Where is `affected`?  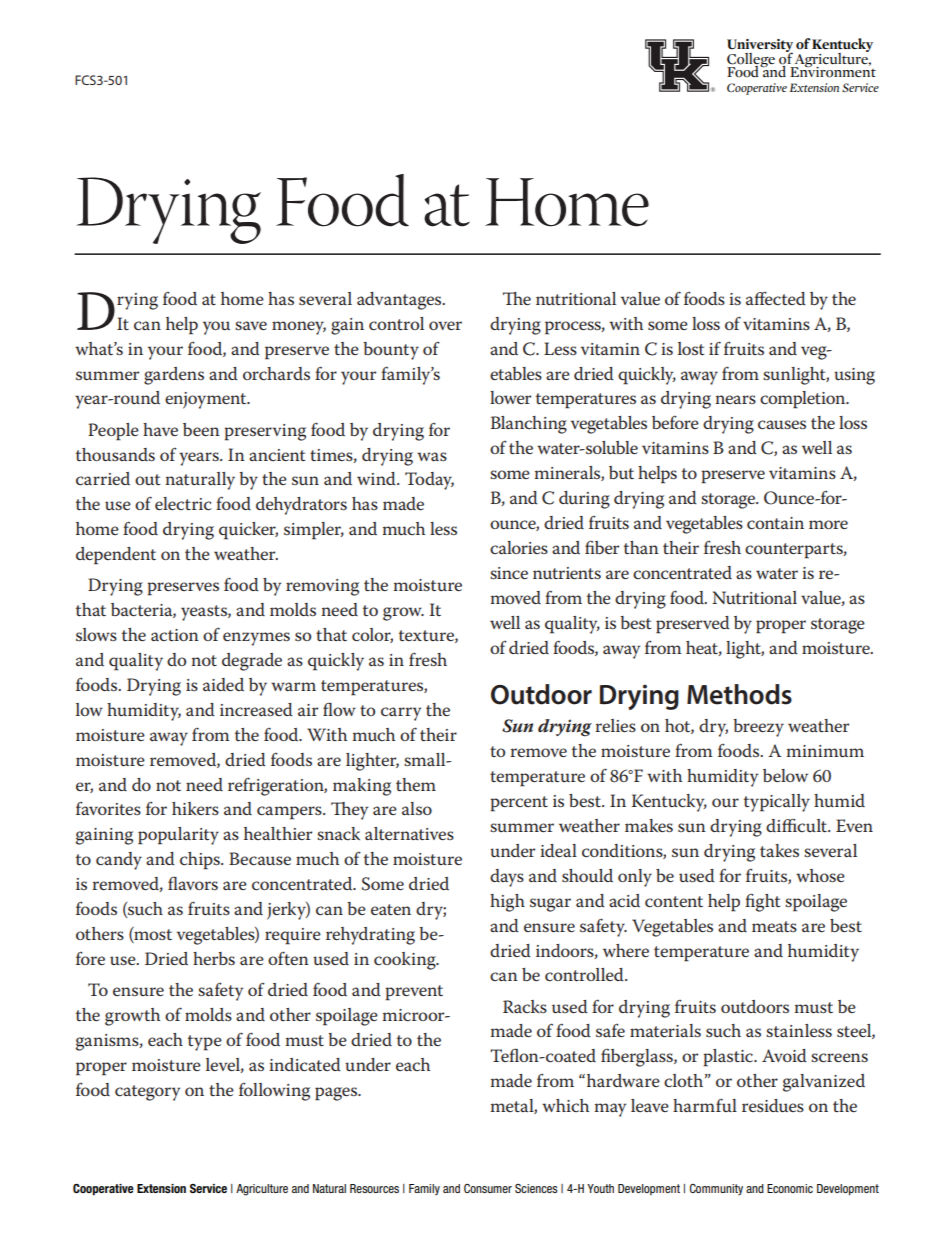 affected is located at coordinates (776, 298).
